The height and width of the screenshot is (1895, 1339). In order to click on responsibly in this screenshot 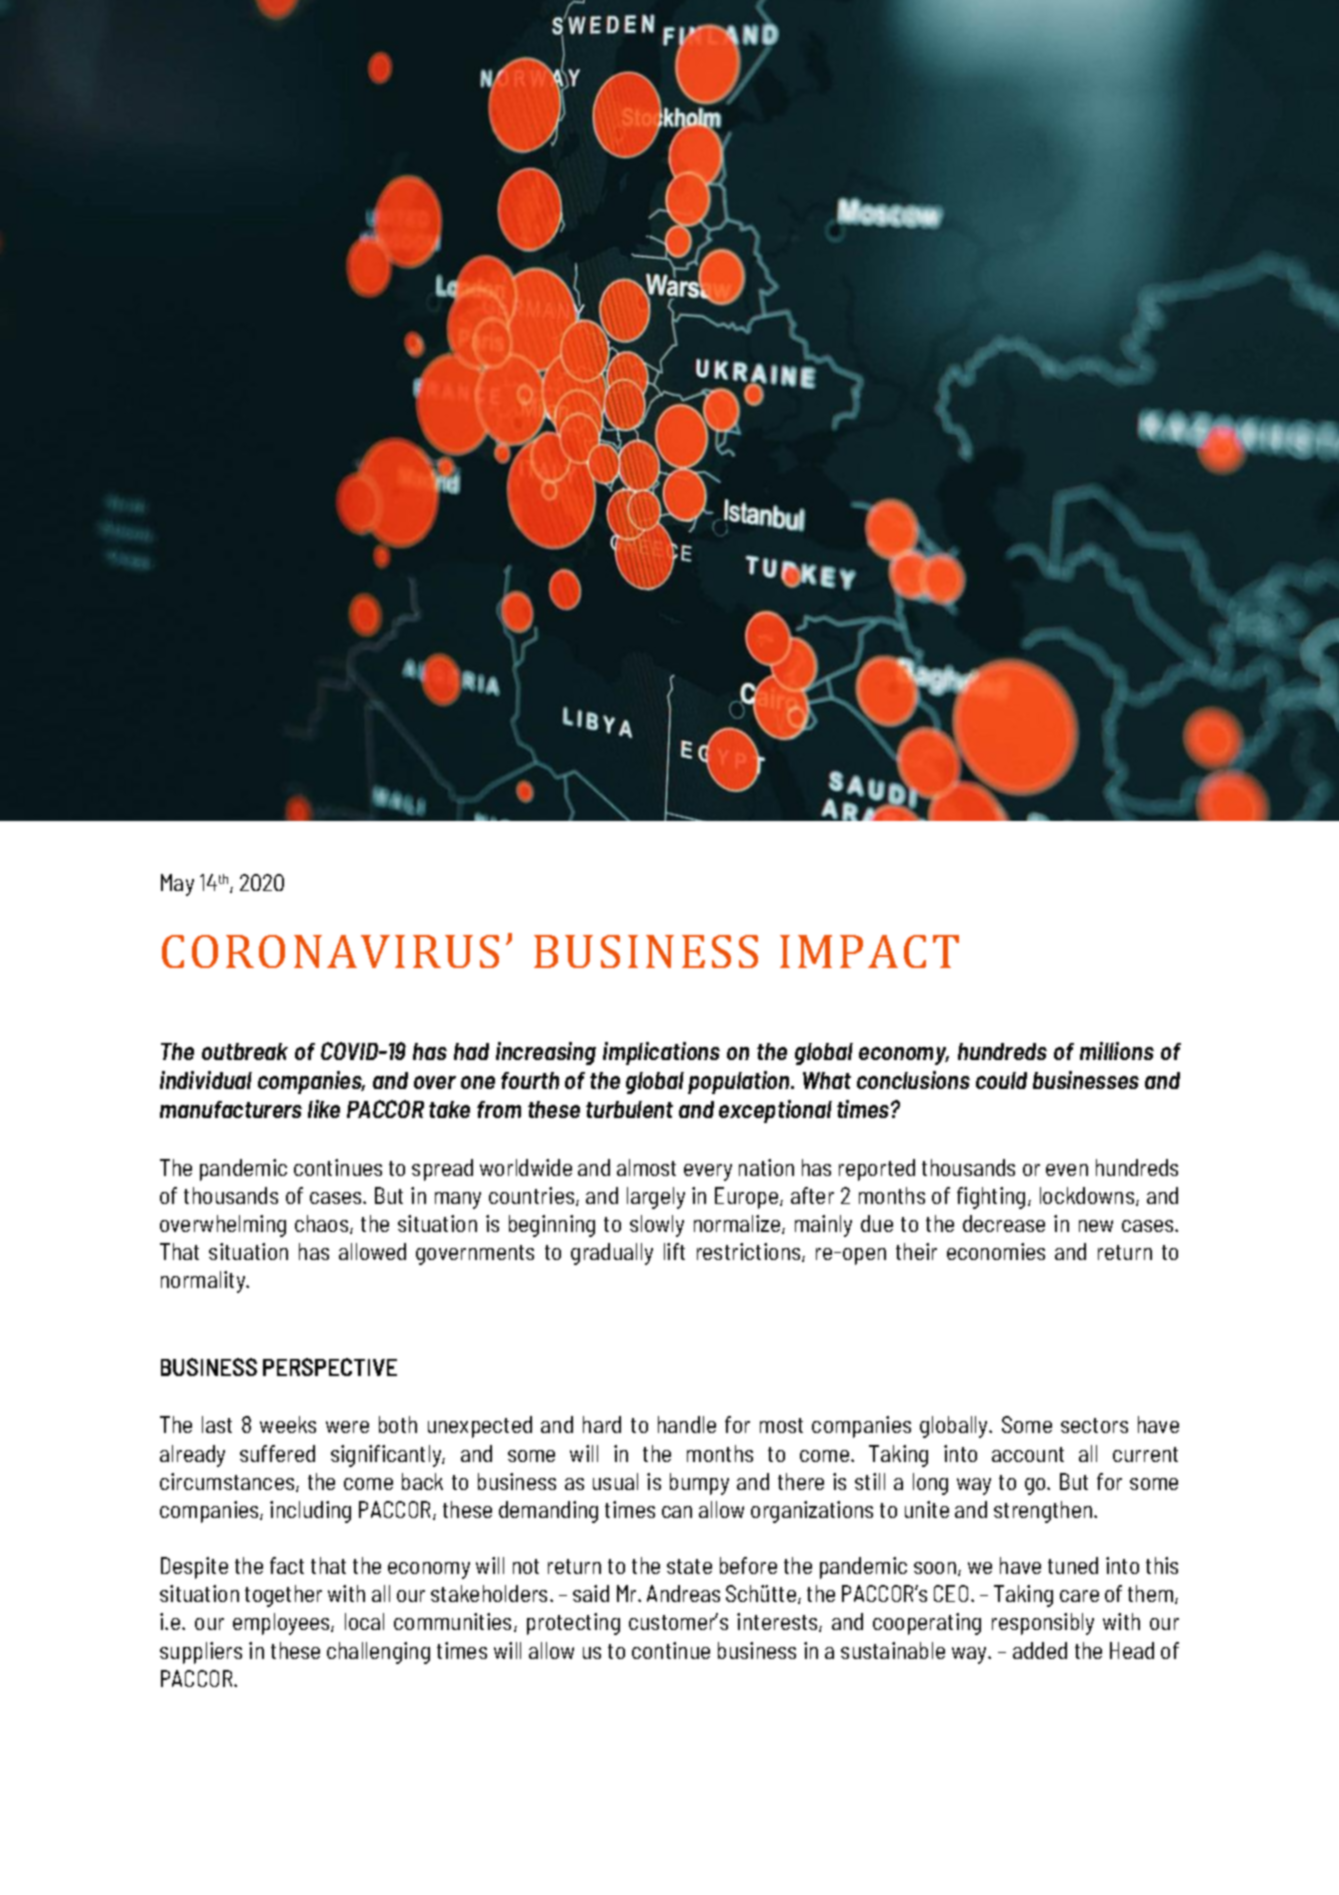, I will do `click(1043, 1624)`.
